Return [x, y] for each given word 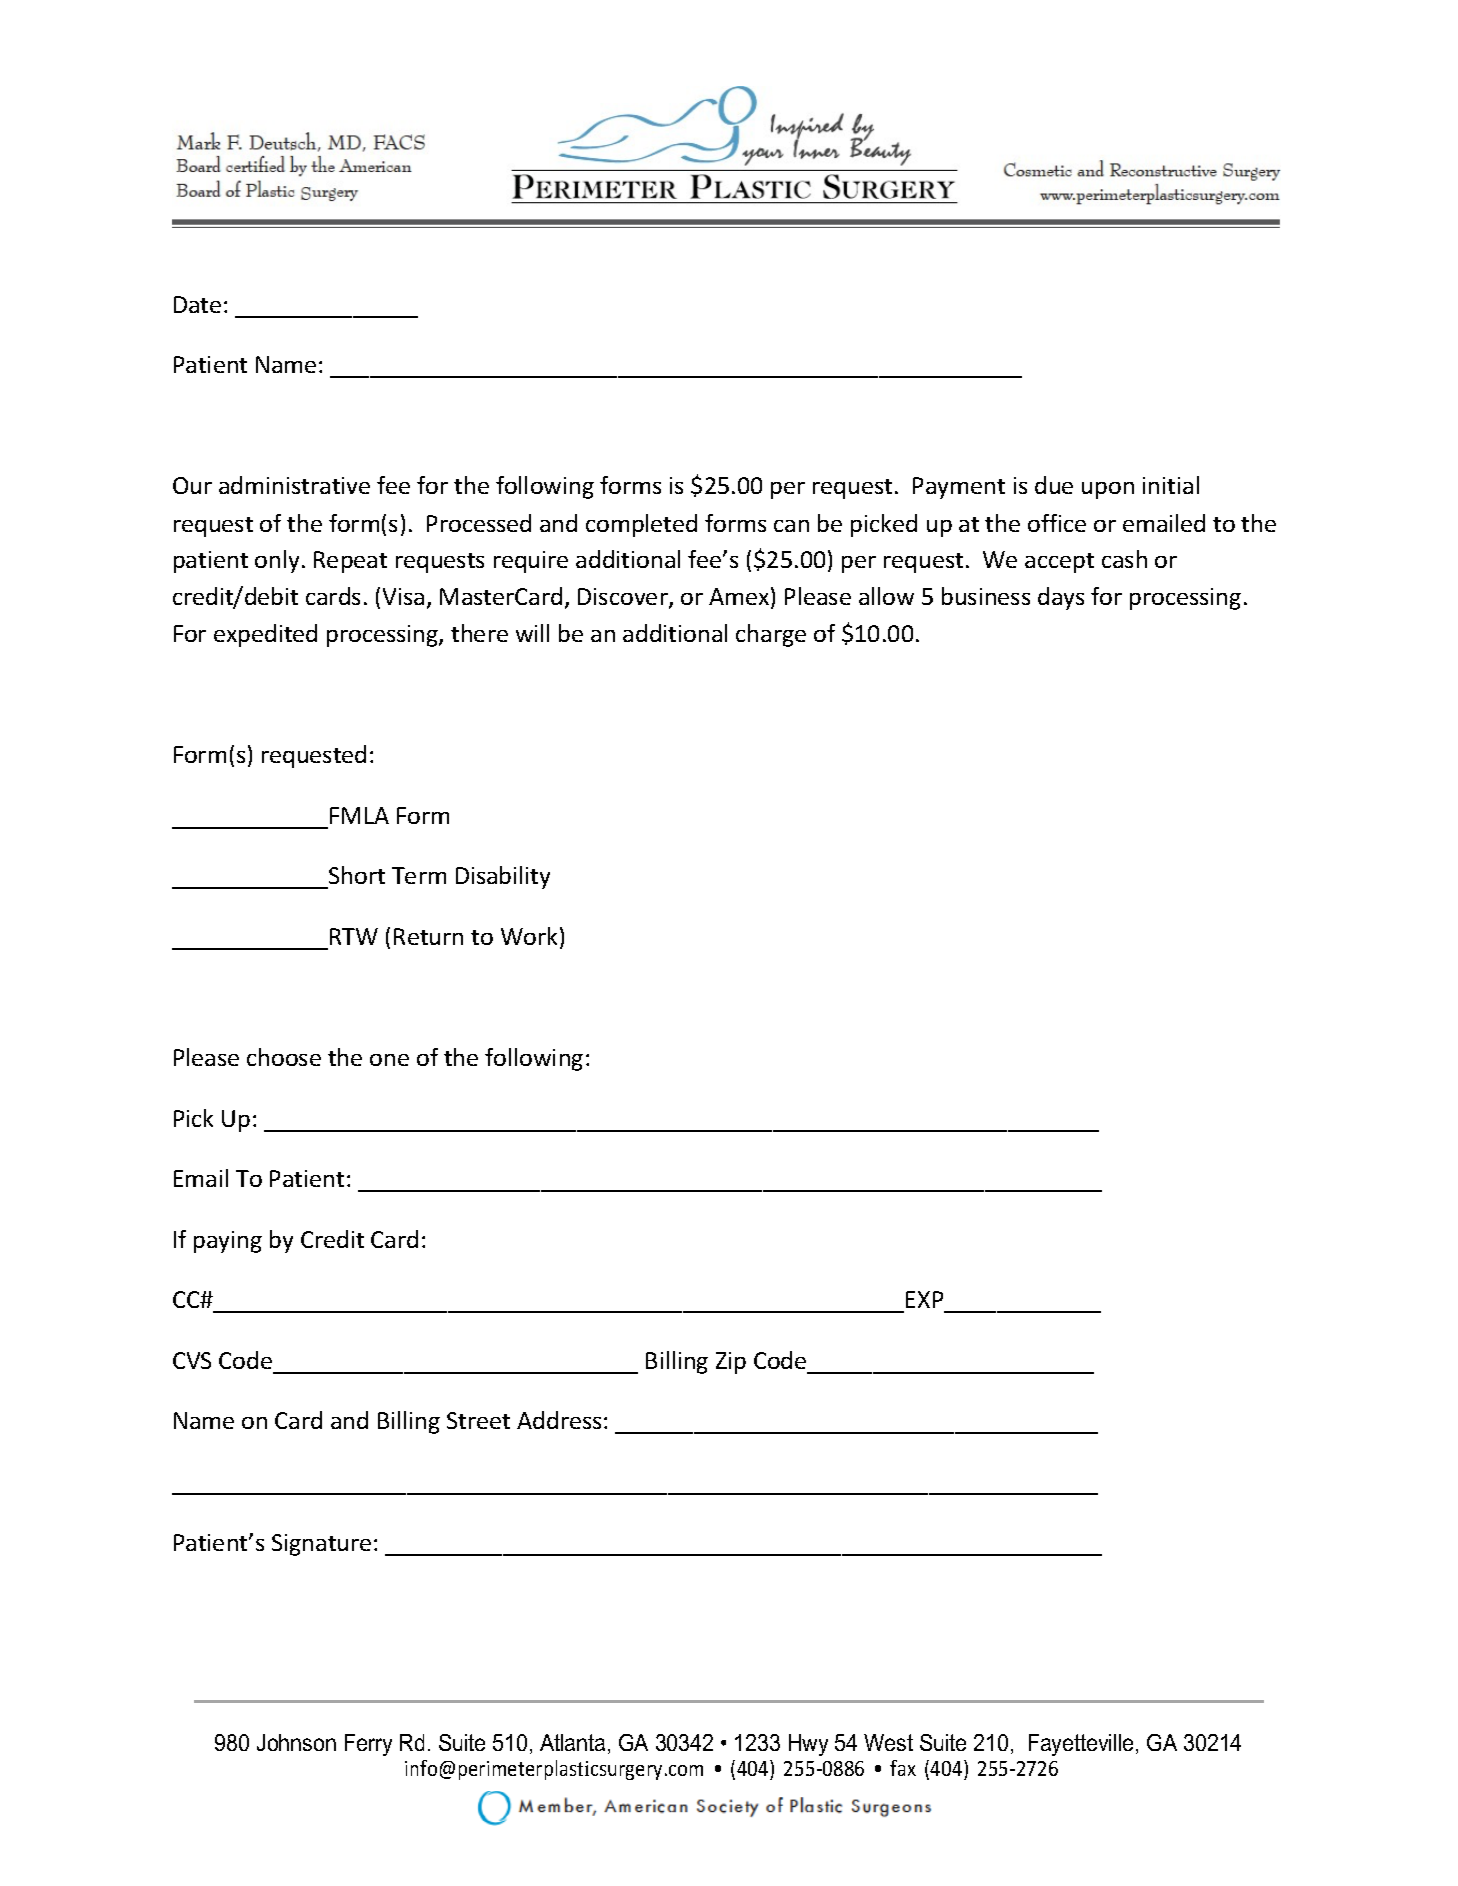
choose [284, 1057]
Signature [321, 1545]
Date [197, 304]
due [1054, 485]
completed [641, 525]
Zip [731, 1363]
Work [529, 936]
